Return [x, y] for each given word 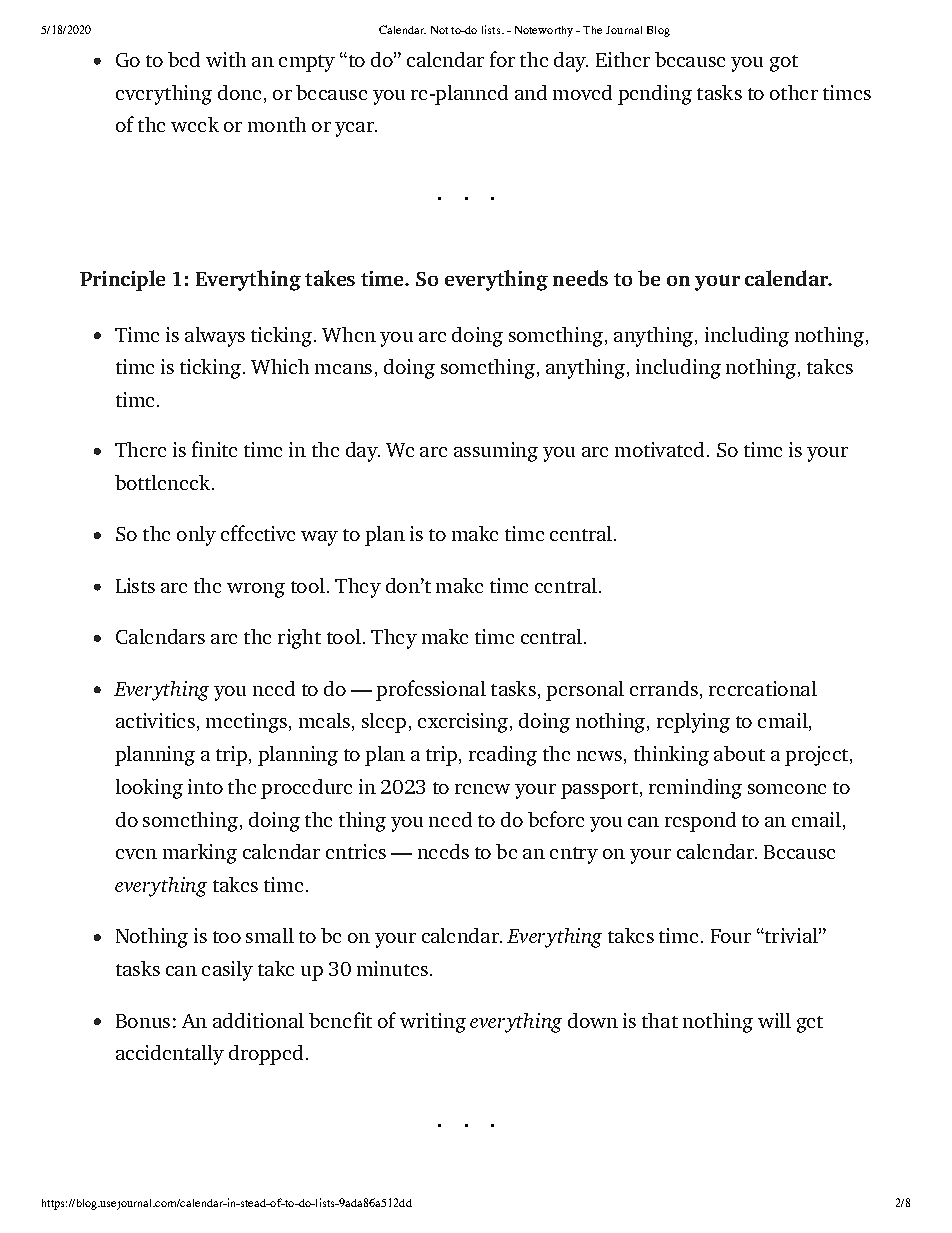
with [226, 59]
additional [258, 1020]
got [784, 63]
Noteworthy [544, 31]
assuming [496, 452]
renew [482, 789]
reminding [695, 789]
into [205, 786]
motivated [659, 449]
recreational [763, 688]
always [215, 337]
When [349, 334]
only [196, 536]
